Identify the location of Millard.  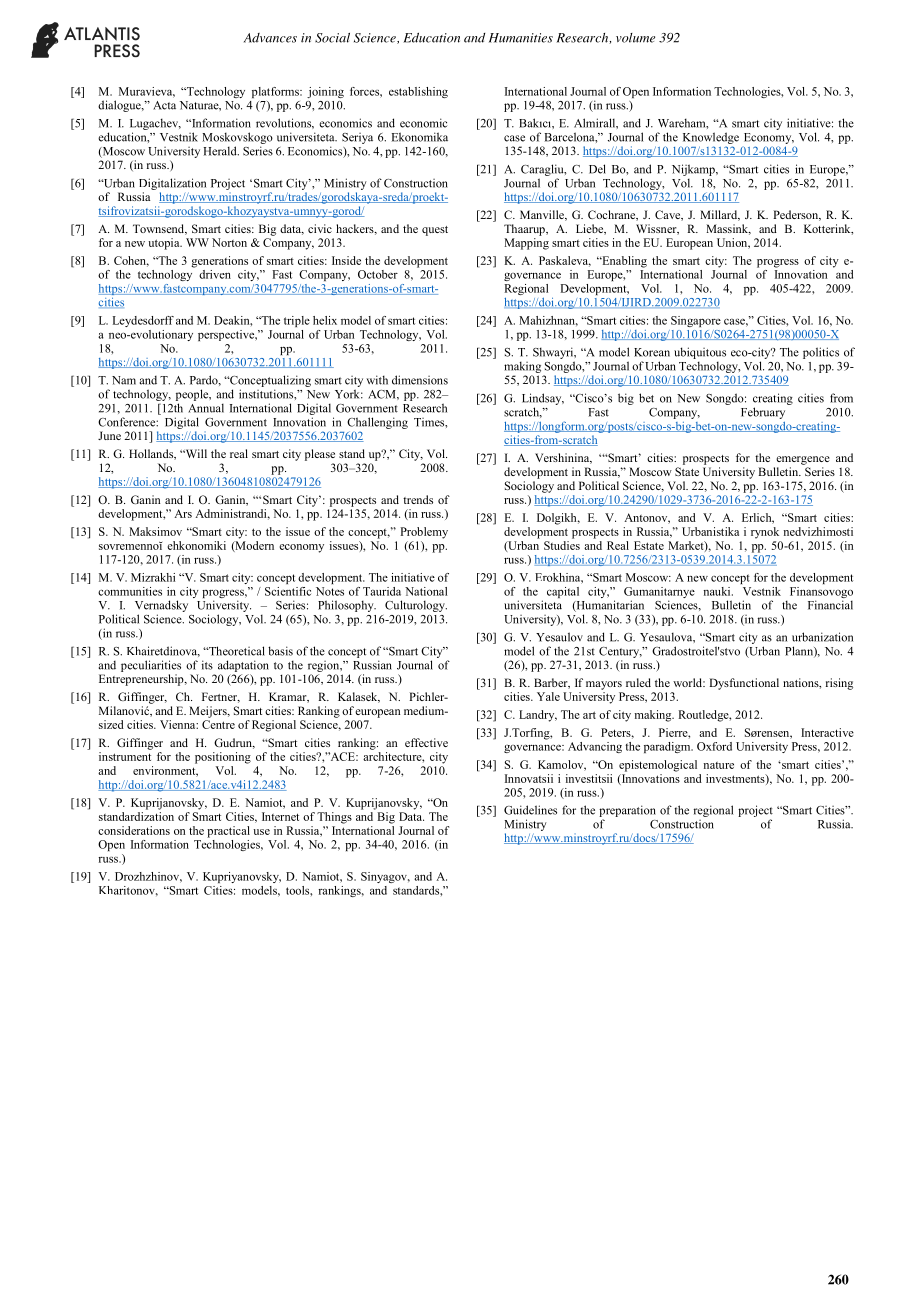
(720, 215).
